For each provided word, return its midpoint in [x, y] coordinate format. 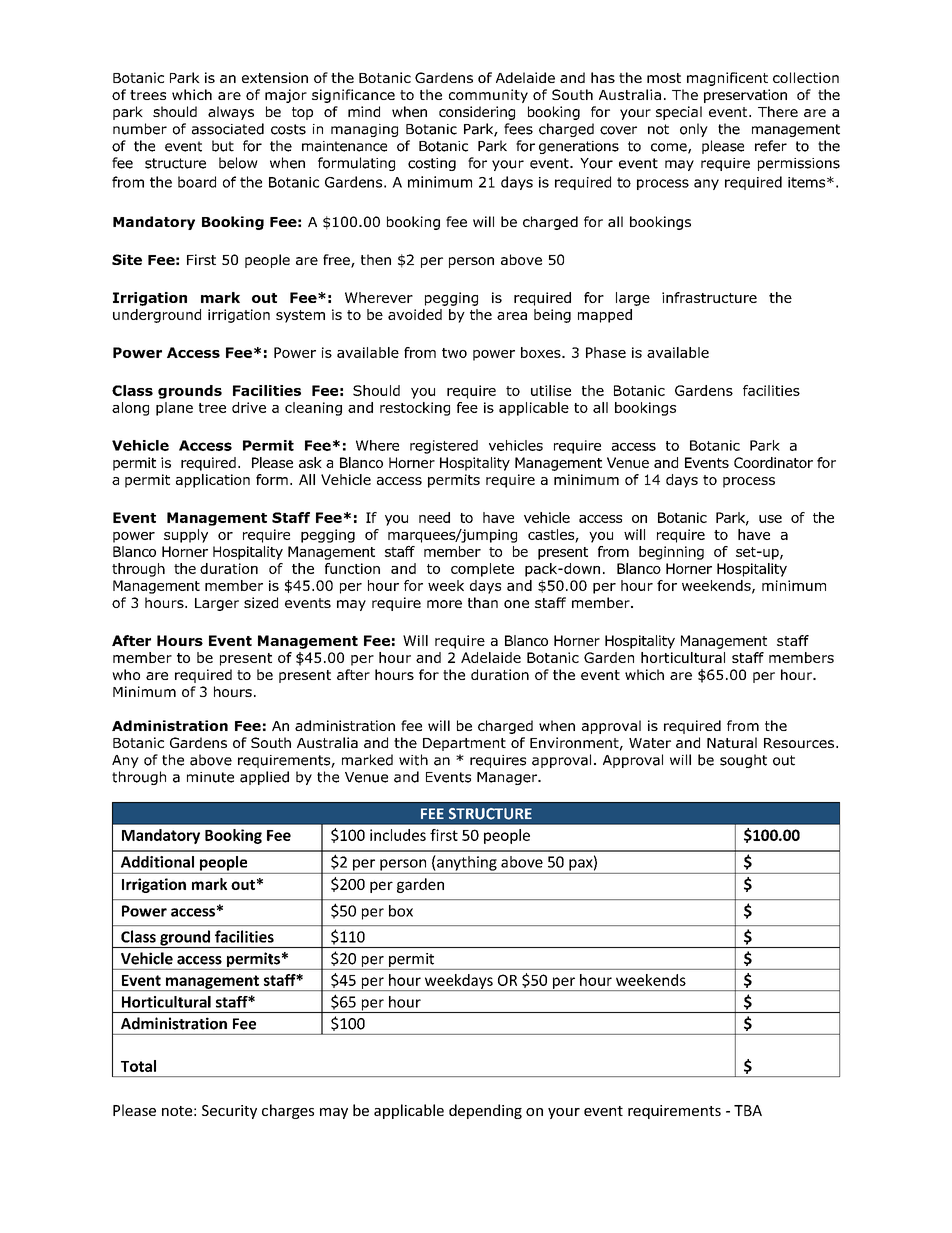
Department [464, 744]
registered [444, 447]
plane [174, 409]
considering [477, 113]
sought [743, 761]
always [231, 113]
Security [229, 1112]
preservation [745, 96]
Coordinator [773, 462]
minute [210, 777]
